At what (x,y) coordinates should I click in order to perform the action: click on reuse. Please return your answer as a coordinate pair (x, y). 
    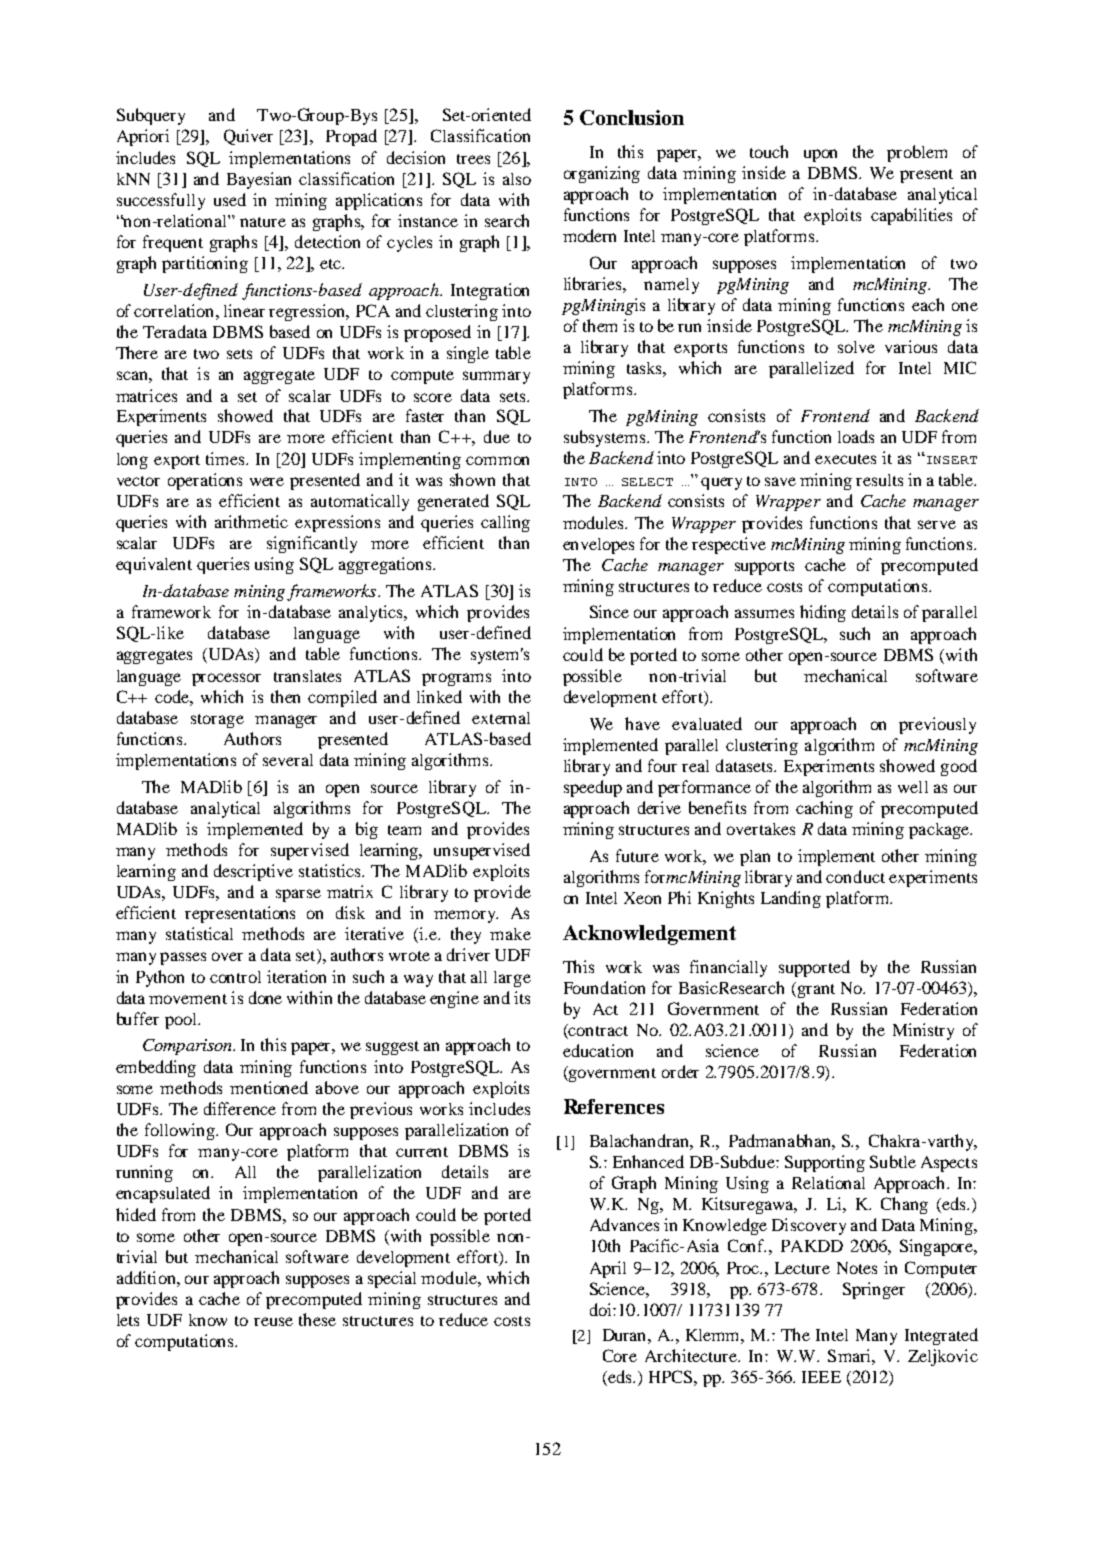
    Looking at the image, I should click on (273, 1321).
